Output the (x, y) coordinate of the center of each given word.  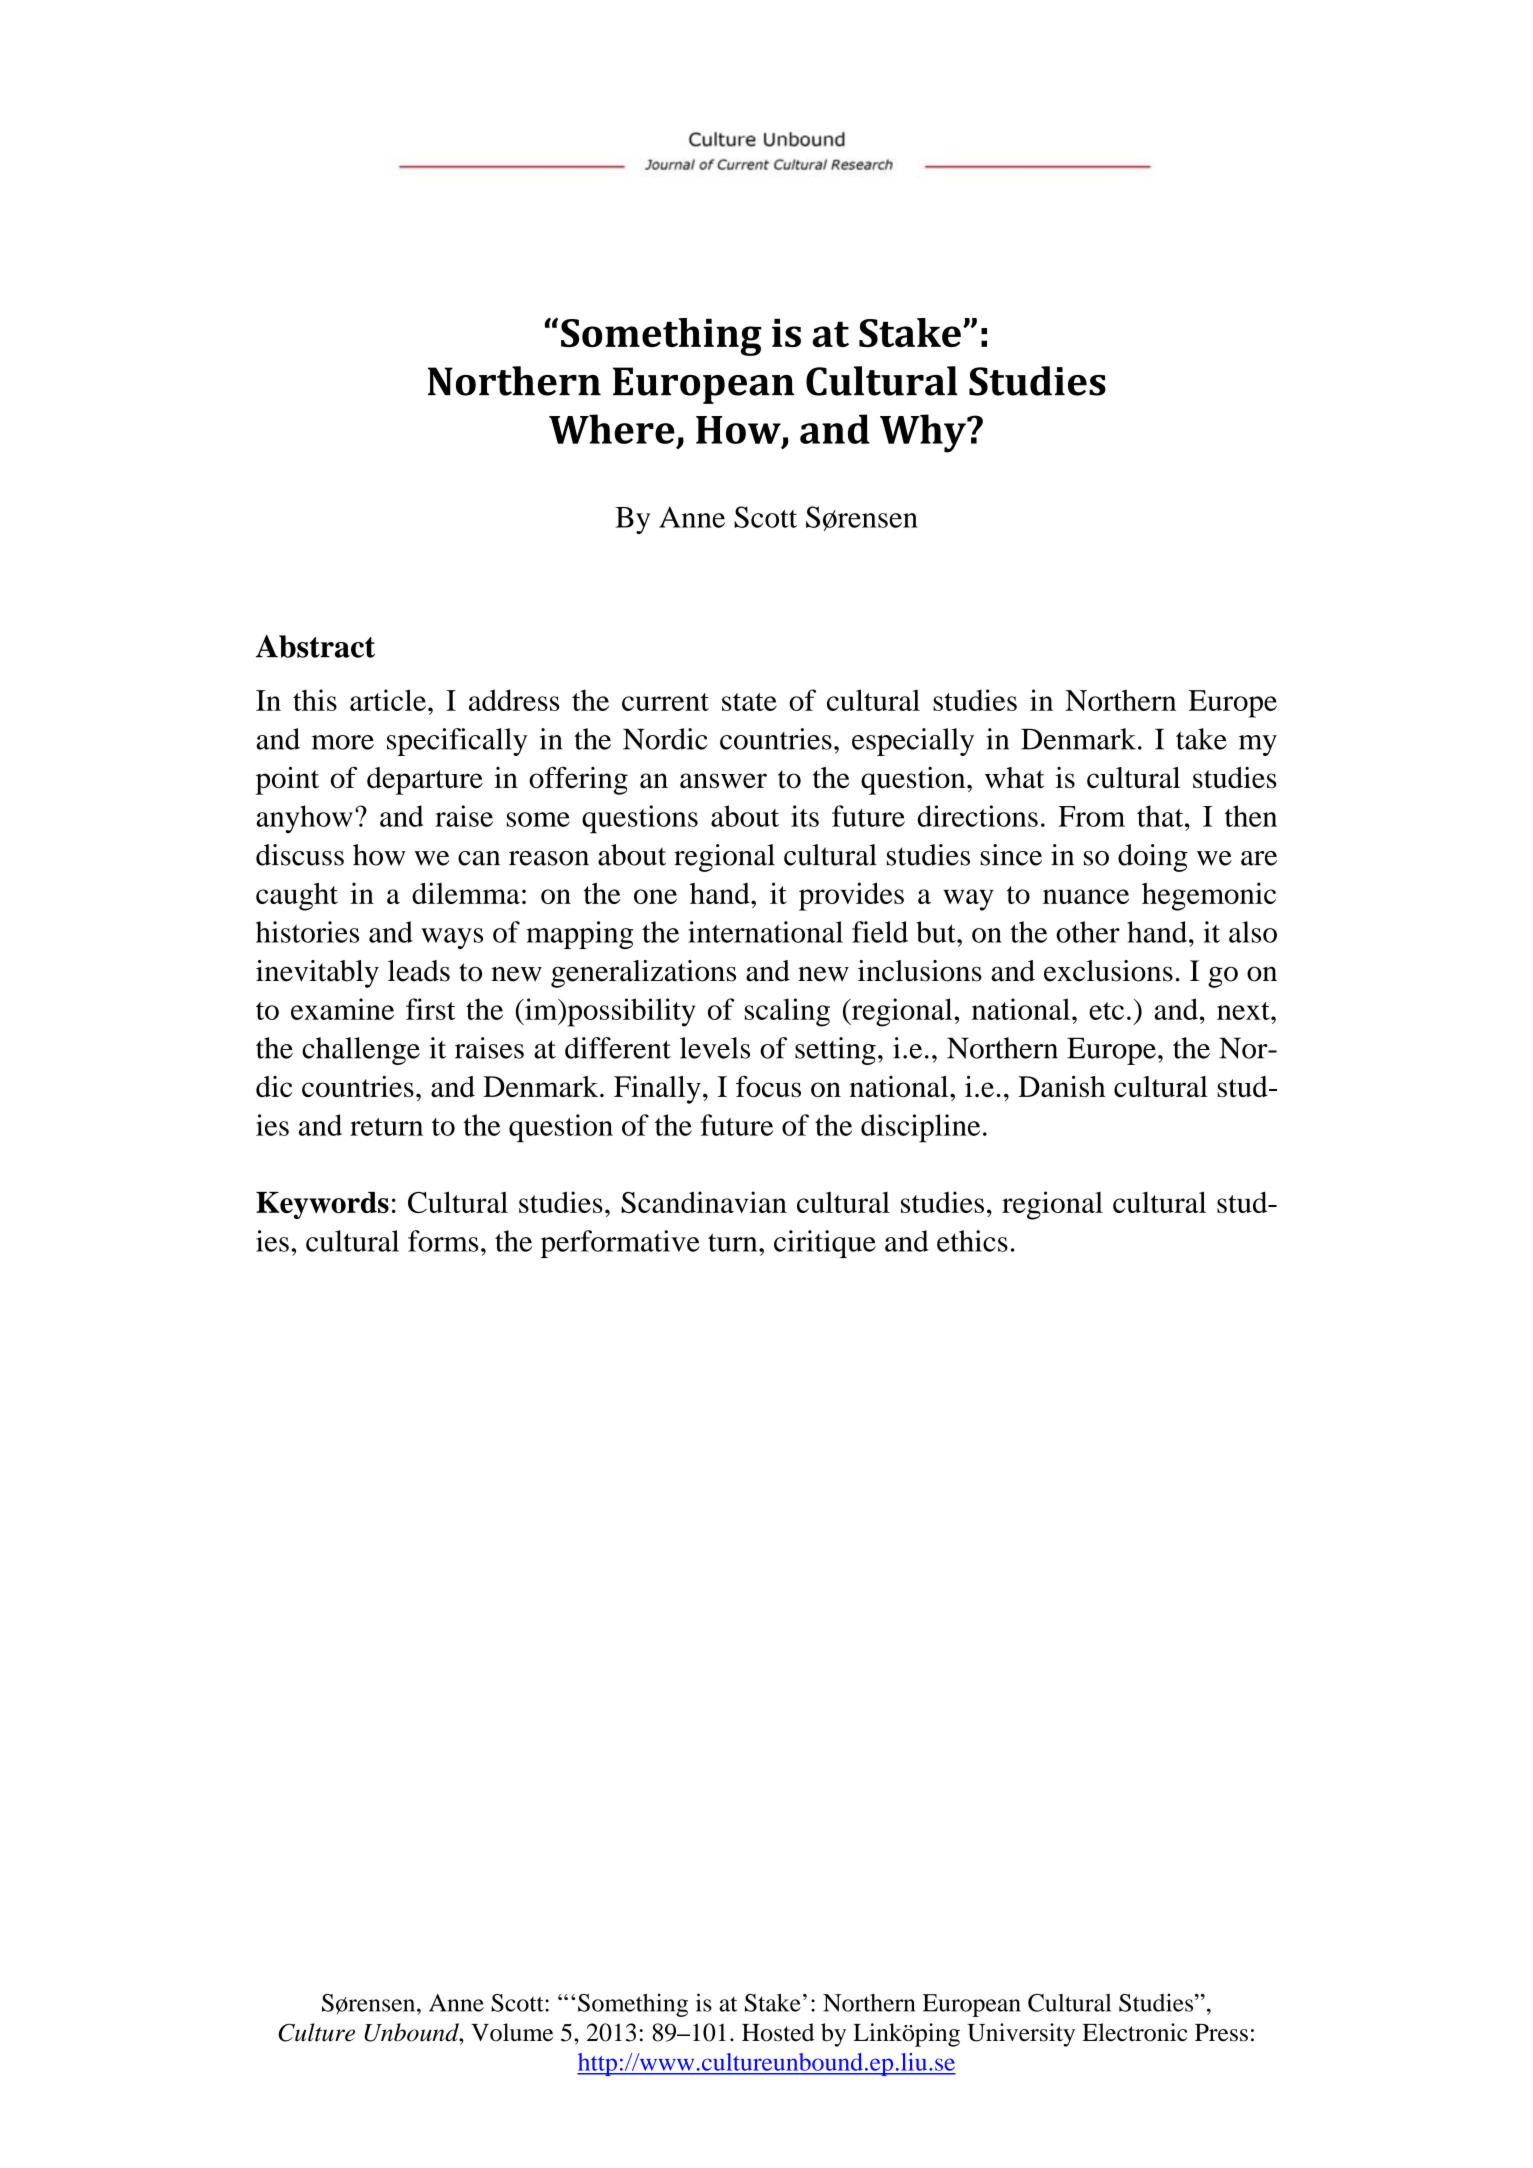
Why (924, 433)
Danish (1061, 1086)
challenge (361, 1051)
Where (612, 429)
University (1021, 2035)
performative (620, 1244)
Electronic (1135, 2032)
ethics (972, 1241)
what (1014, 777)
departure (425, 781)
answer (723, 780)
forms (443, 1241)
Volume (512, 2032)
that (1161, 816)
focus (768, 1086)
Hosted (778, 2032)
